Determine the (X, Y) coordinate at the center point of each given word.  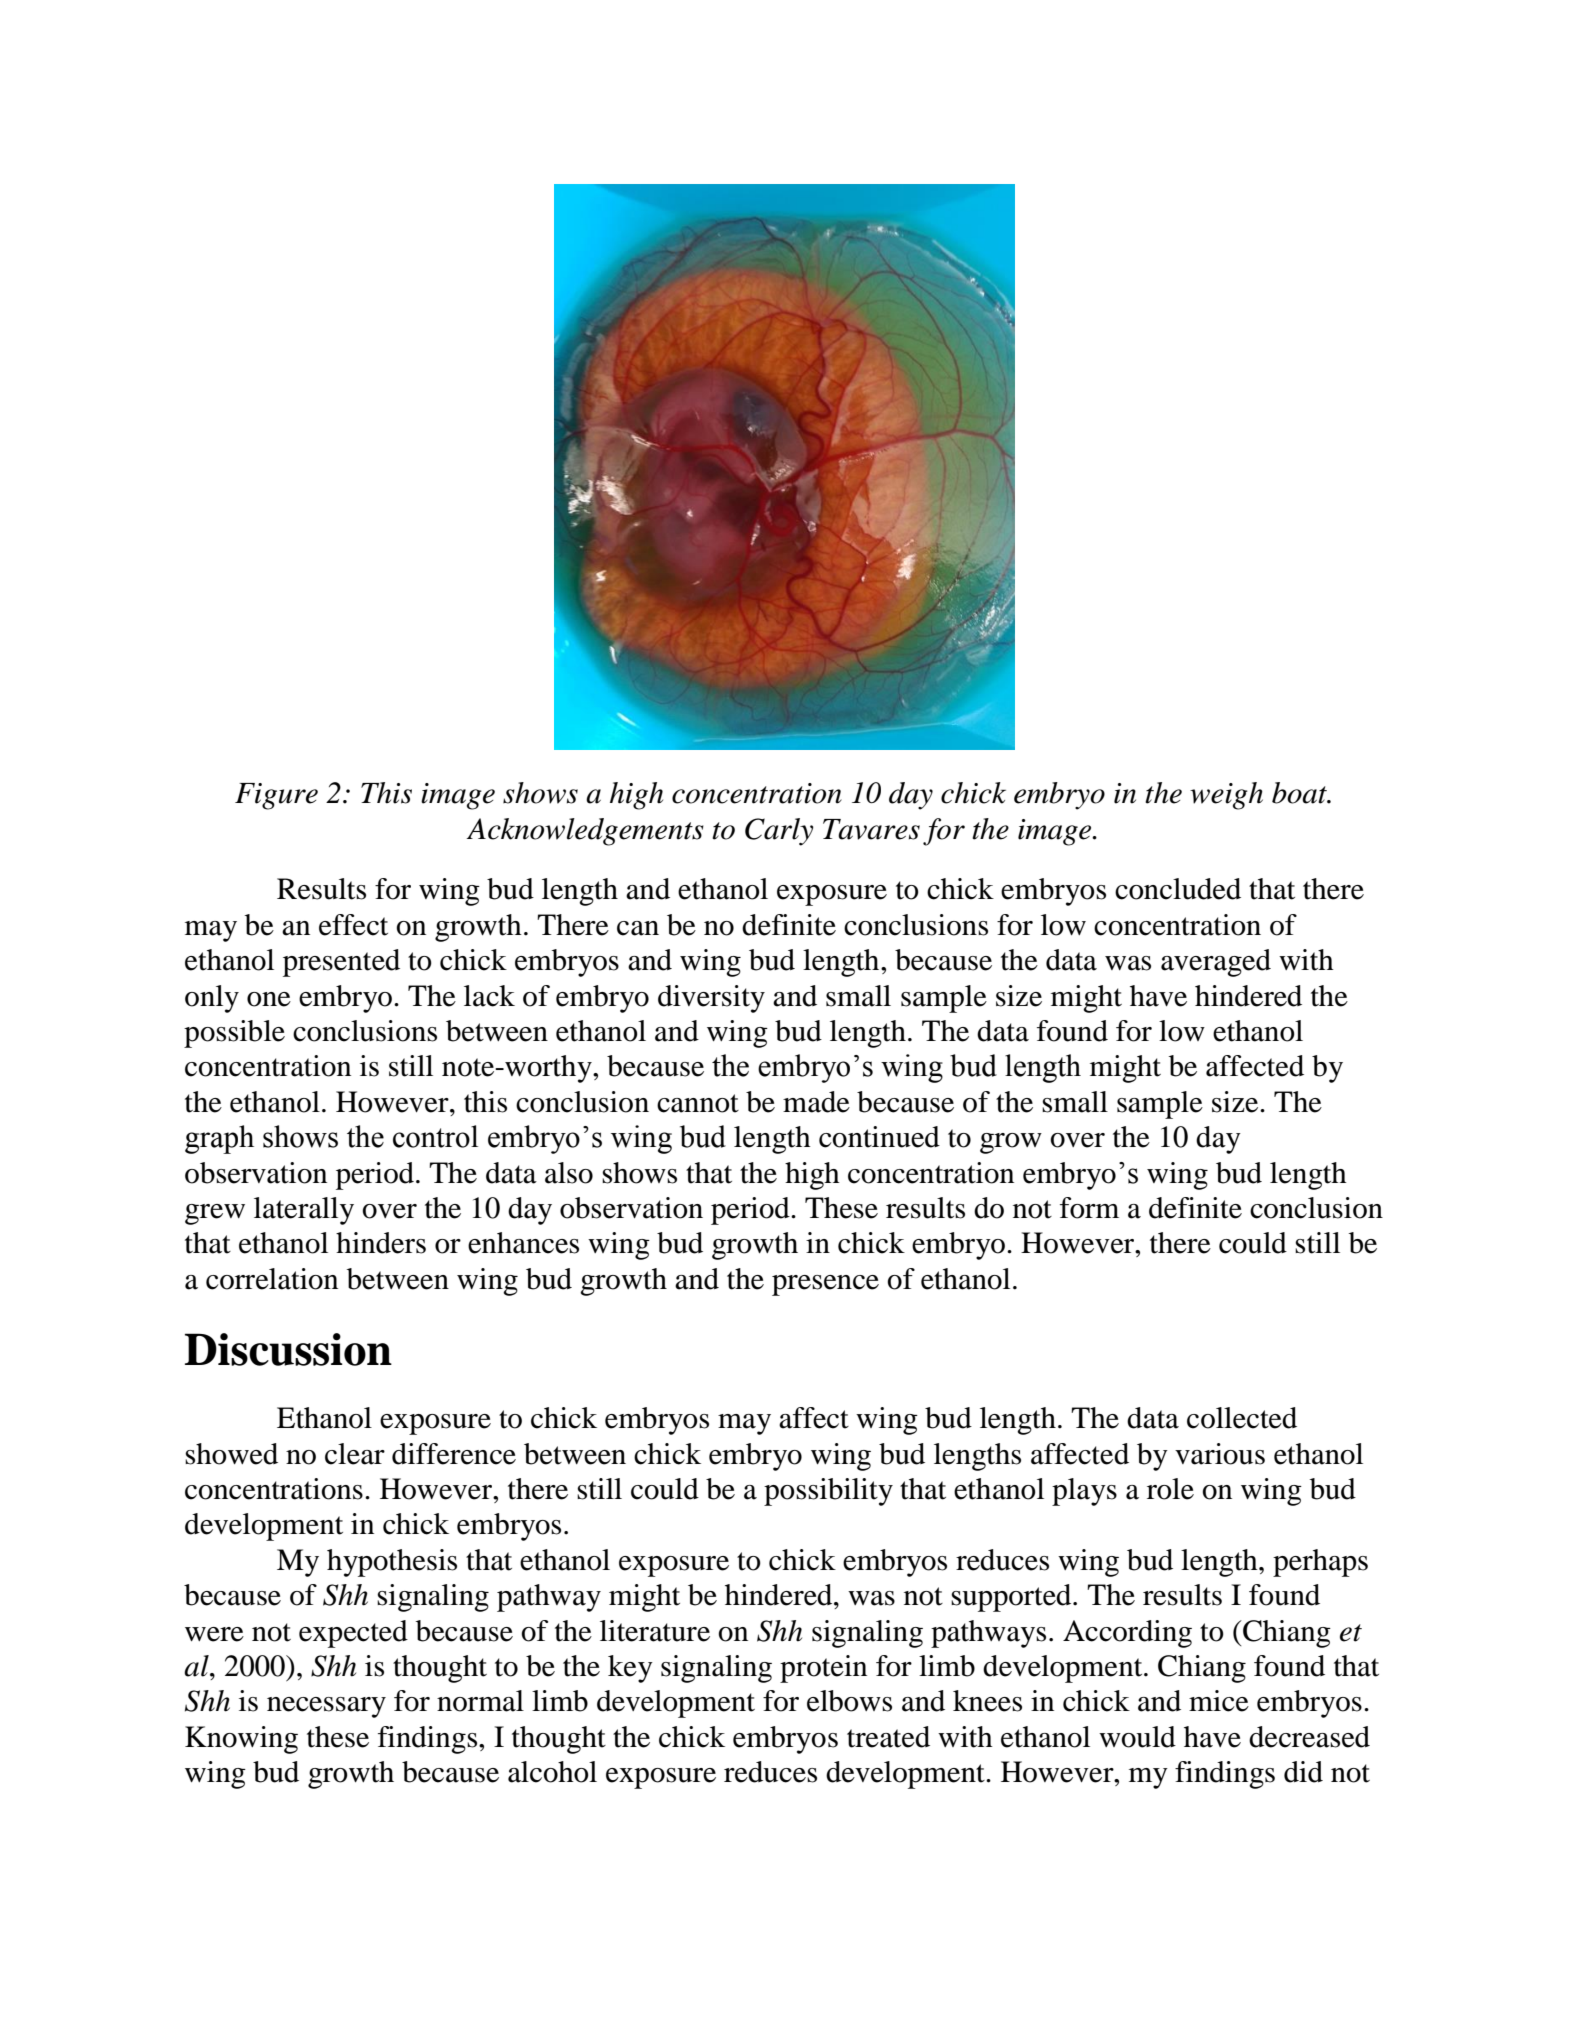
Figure (276, 796)
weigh (1226, 796)
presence (825, 1285)
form (1089, 1208)
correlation (272, 1279)
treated (888, 1737)
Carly (779, 832)
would (1137, 1737)
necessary (326, 1707)
